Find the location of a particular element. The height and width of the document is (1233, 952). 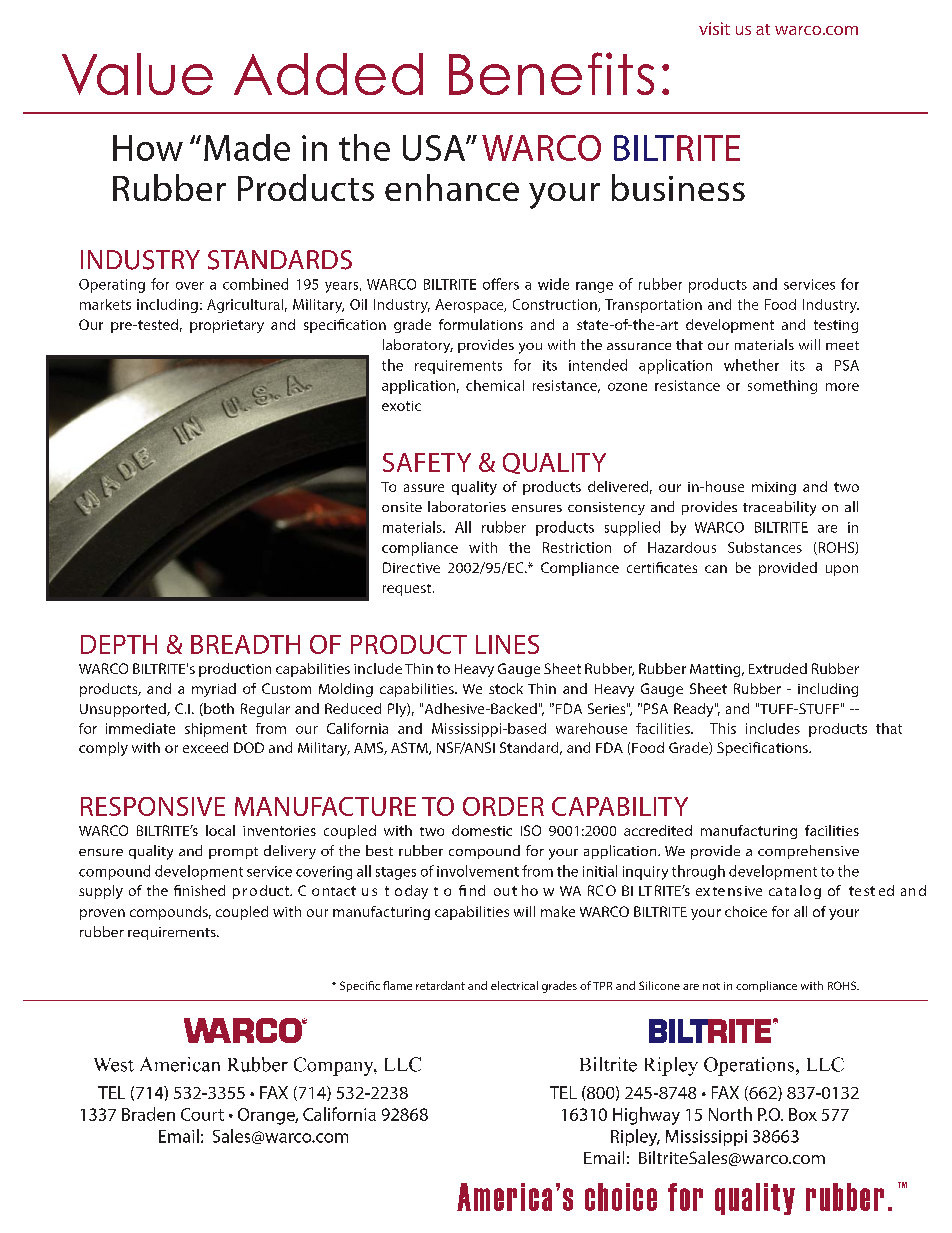

can is located at coordinates (716, 569).
